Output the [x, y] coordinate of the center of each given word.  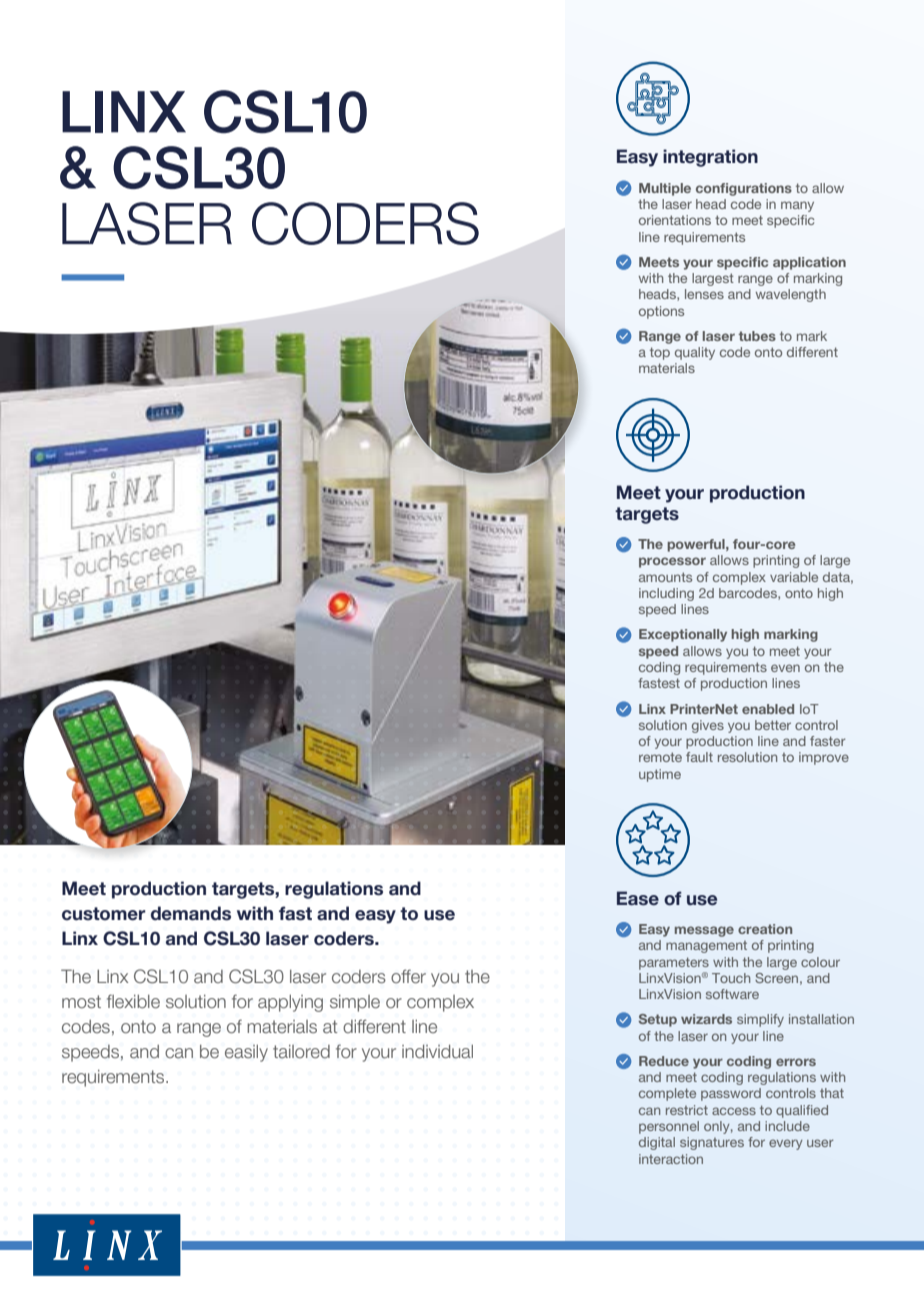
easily [246, 1053]
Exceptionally [683, 635]
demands [191, 913]
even [785, 668]
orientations [675, 220]
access [734, 1111]
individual [437, 1051]
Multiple [665, 189]
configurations [744, 189]
